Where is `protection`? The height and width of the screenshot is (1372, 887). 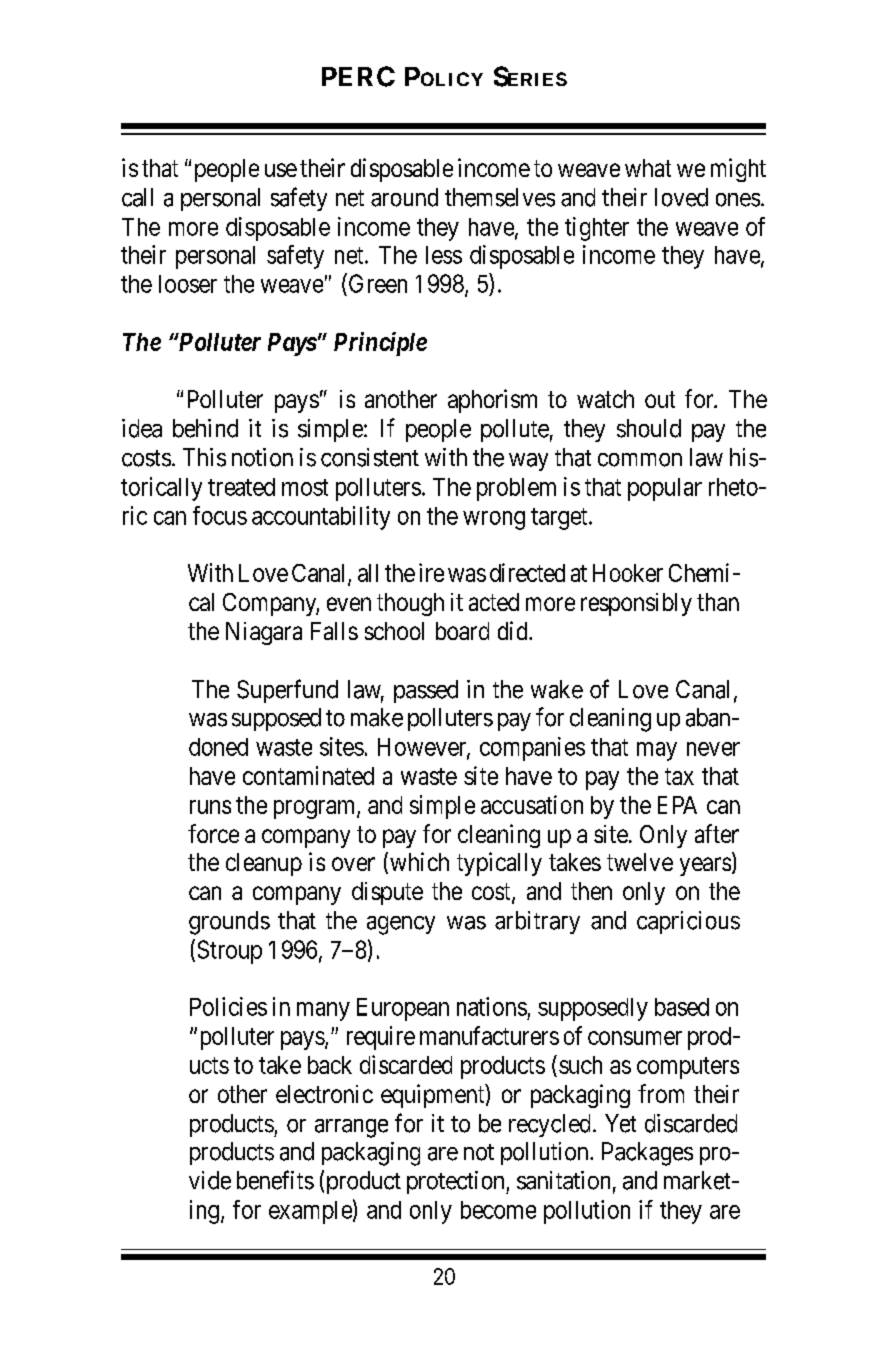 protection is located at coordinates (457, 1182).
